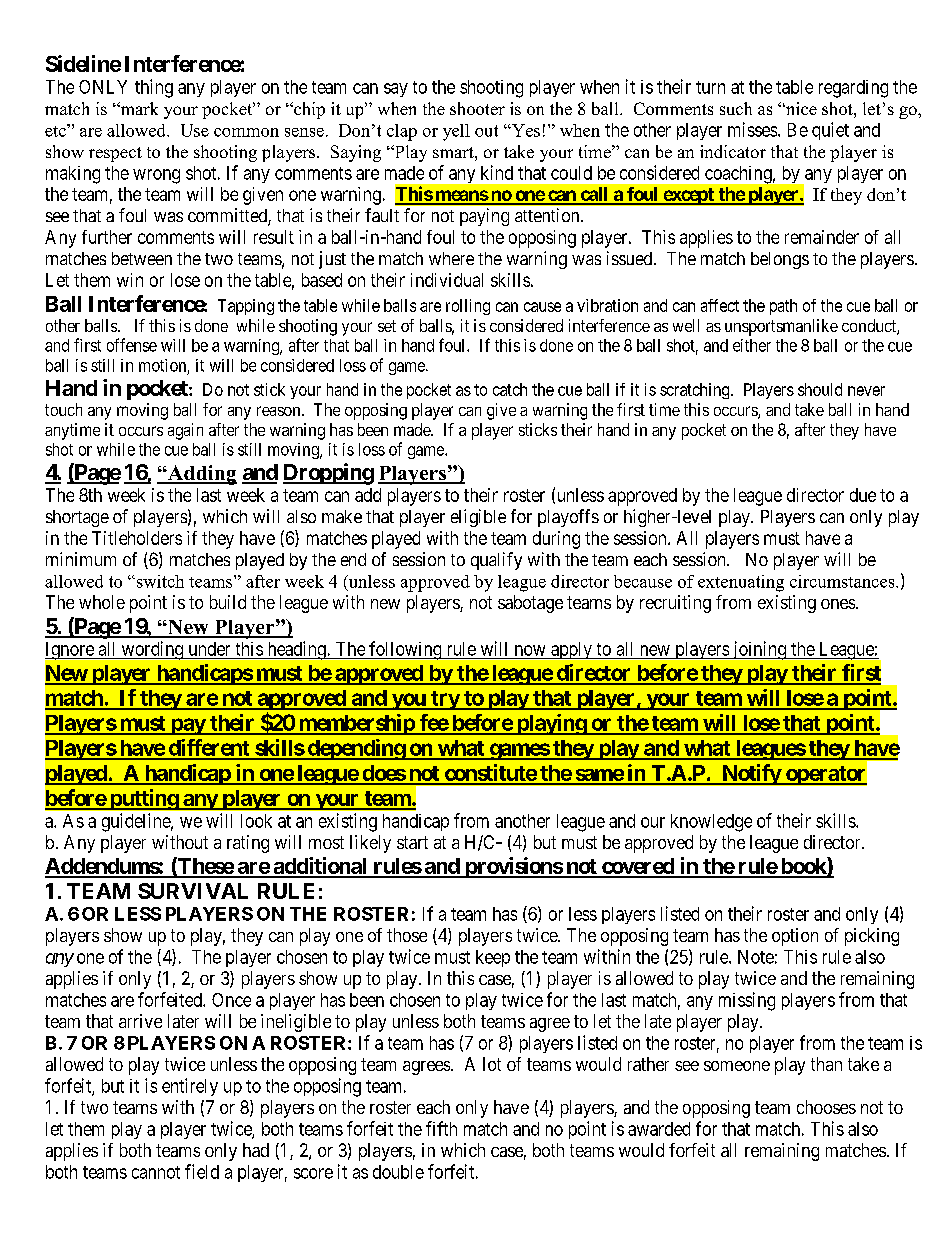  What do you see at coordinates (863, 495) in the screenshot?
I see `due` at bounding box center [863, 495].
